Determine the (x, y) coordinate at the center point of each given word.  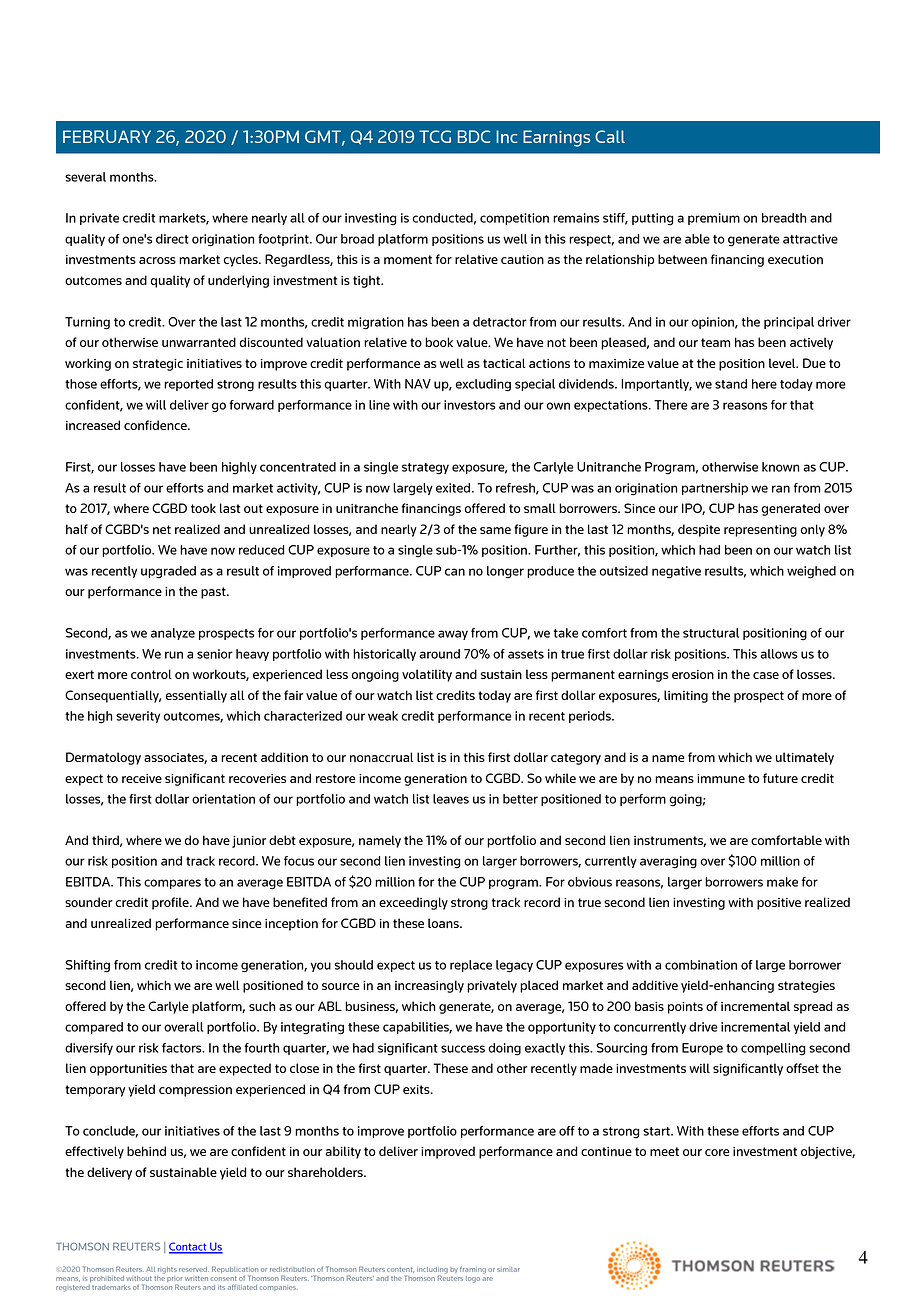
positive (779, 904)
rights (167, 1270)
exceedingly (413, 903)
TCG (435, 136)
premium (714, 219)
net (162, 529)
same (495, 530)
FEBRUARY (107, 136)
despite (699, 530)
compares (172, 884)
